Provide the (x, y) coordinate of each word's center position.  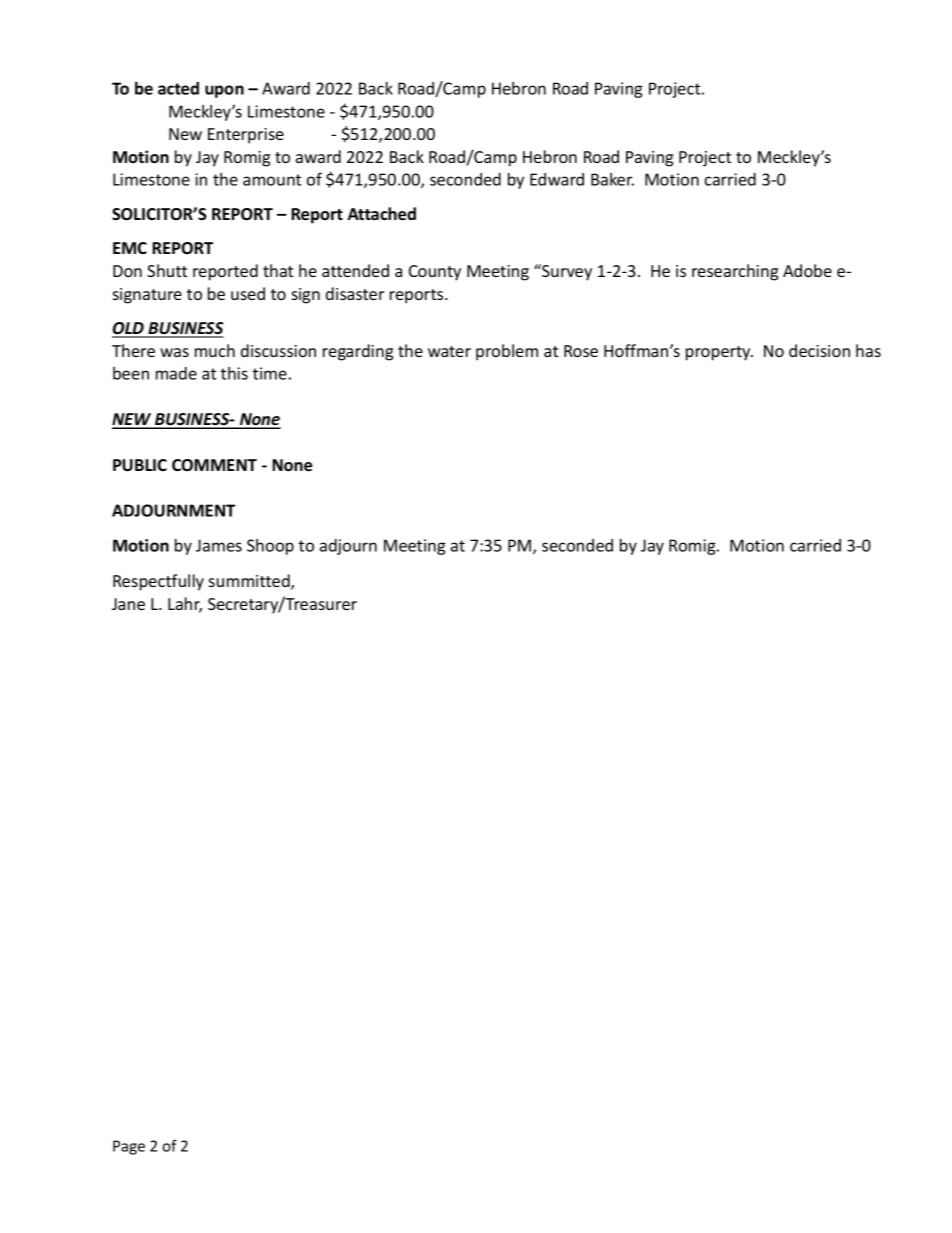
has (868, 350)
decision (819, 350)
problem (507, 352)
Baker (612, 179)
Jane (128, 604)
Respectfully (158, 582)
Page (129, 1147)
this (234, 373)
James (219, 545)
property (719, 353)
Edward (557, 179)
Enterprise (246, 136)
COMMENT (214, 465)
